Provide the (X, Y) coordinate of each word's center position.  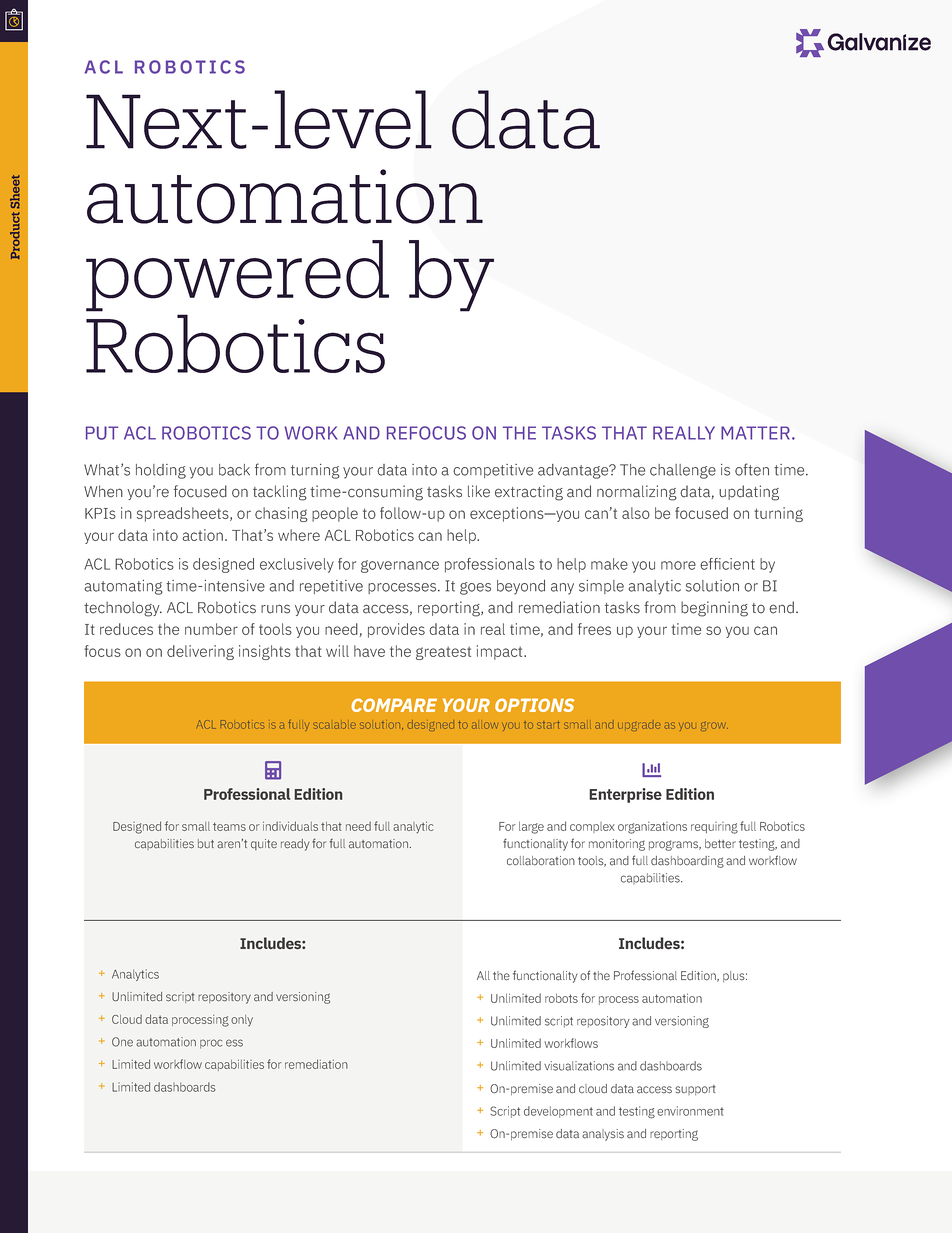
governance (400, 566)
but (206, 844)
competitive (493, 471)
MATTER (755, 433)
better (720, 844)
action (202, 535)
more (678, 565)
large (531, 828)
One (122, 1042)
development (558, 1112)
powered (237, 276)
